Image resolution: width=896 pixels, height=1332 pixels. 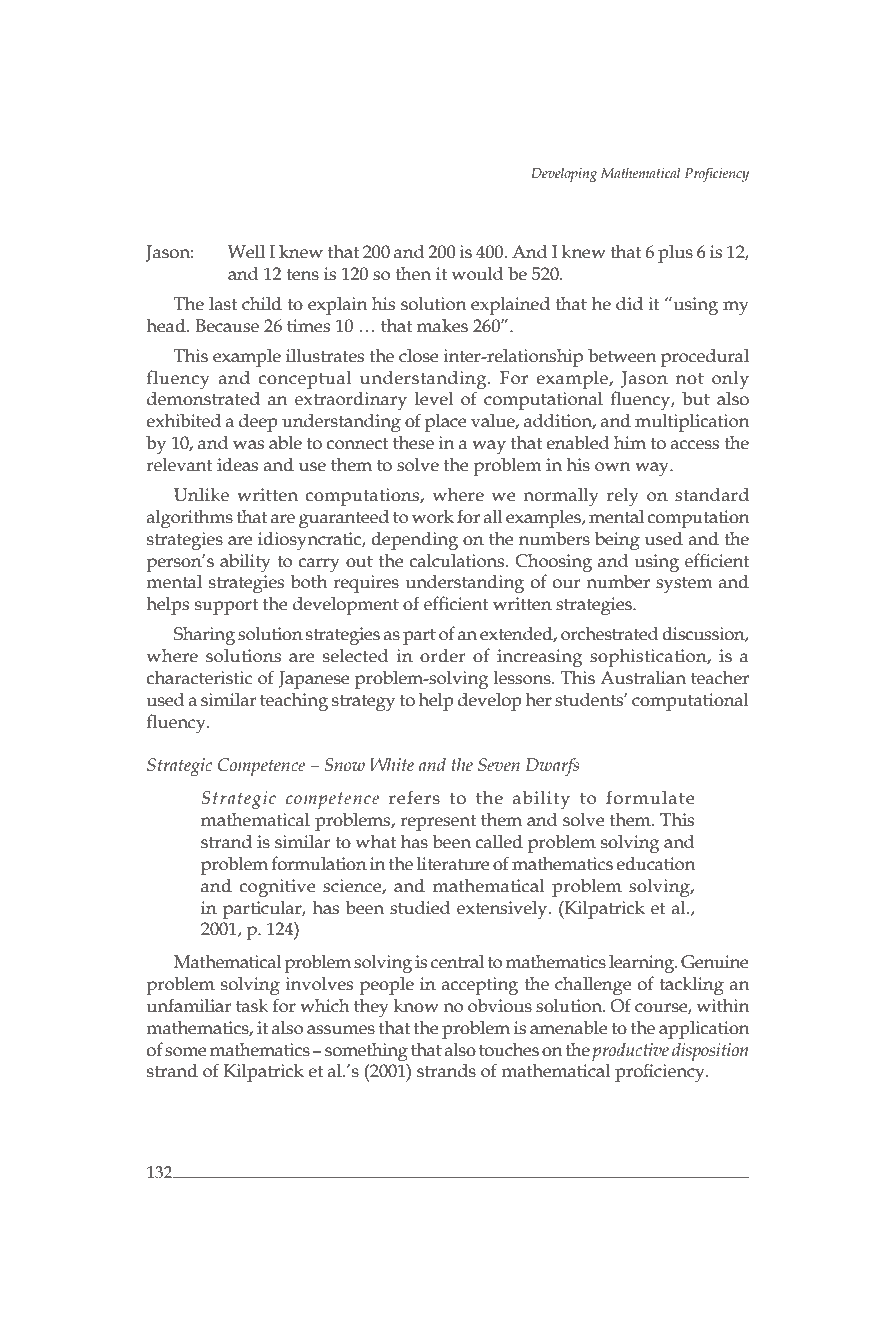 What do you see at coordinates (643, 678) in the screenshot?
I see `Australian` at bounding box center [643, 678].
